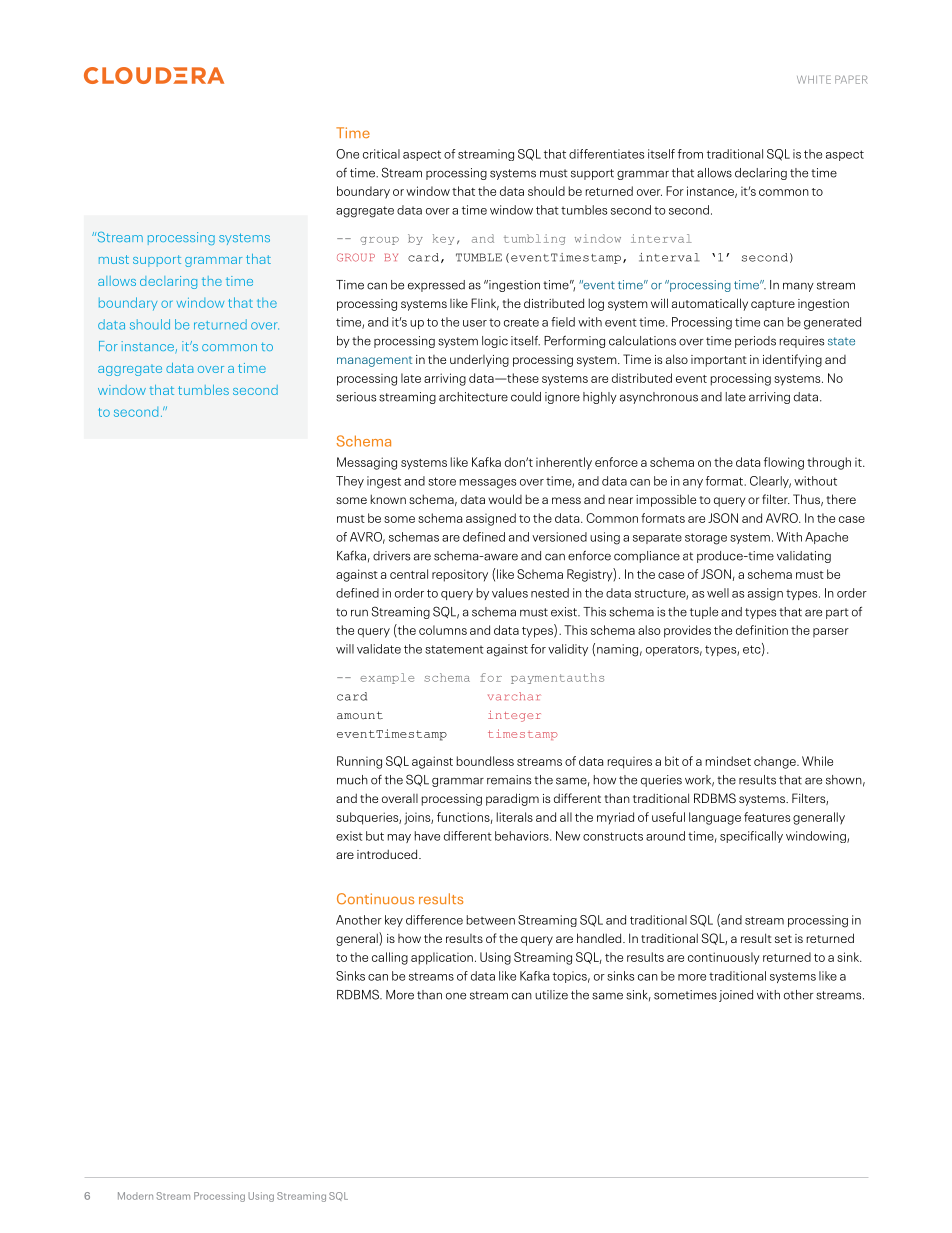 The width and height of the screenshot is (952, 1233). What do you see at coordinates (762, 630) in the screenshot?
I see `definition` at bounding box center [762, 630].
